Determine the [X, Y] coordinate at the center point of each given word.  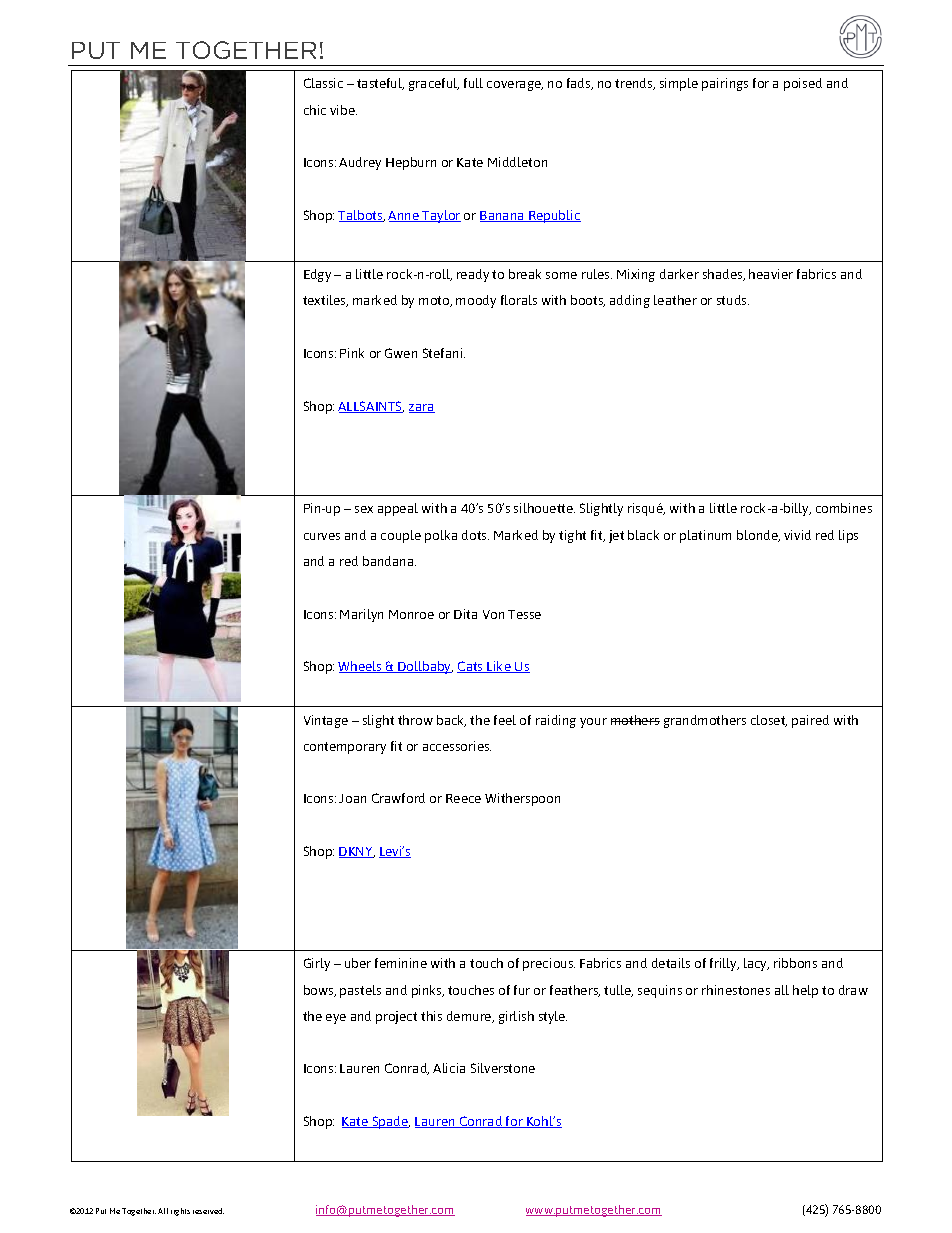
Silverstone [503, 1068]
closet [769, 721]
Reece [463, 798]
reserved [208, 1211]
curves [322, 536]
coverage [515, 86]
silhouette [544, 508]
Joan [352, 798]
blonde [758, 536]
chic [315, 110]
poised [803, 84]
